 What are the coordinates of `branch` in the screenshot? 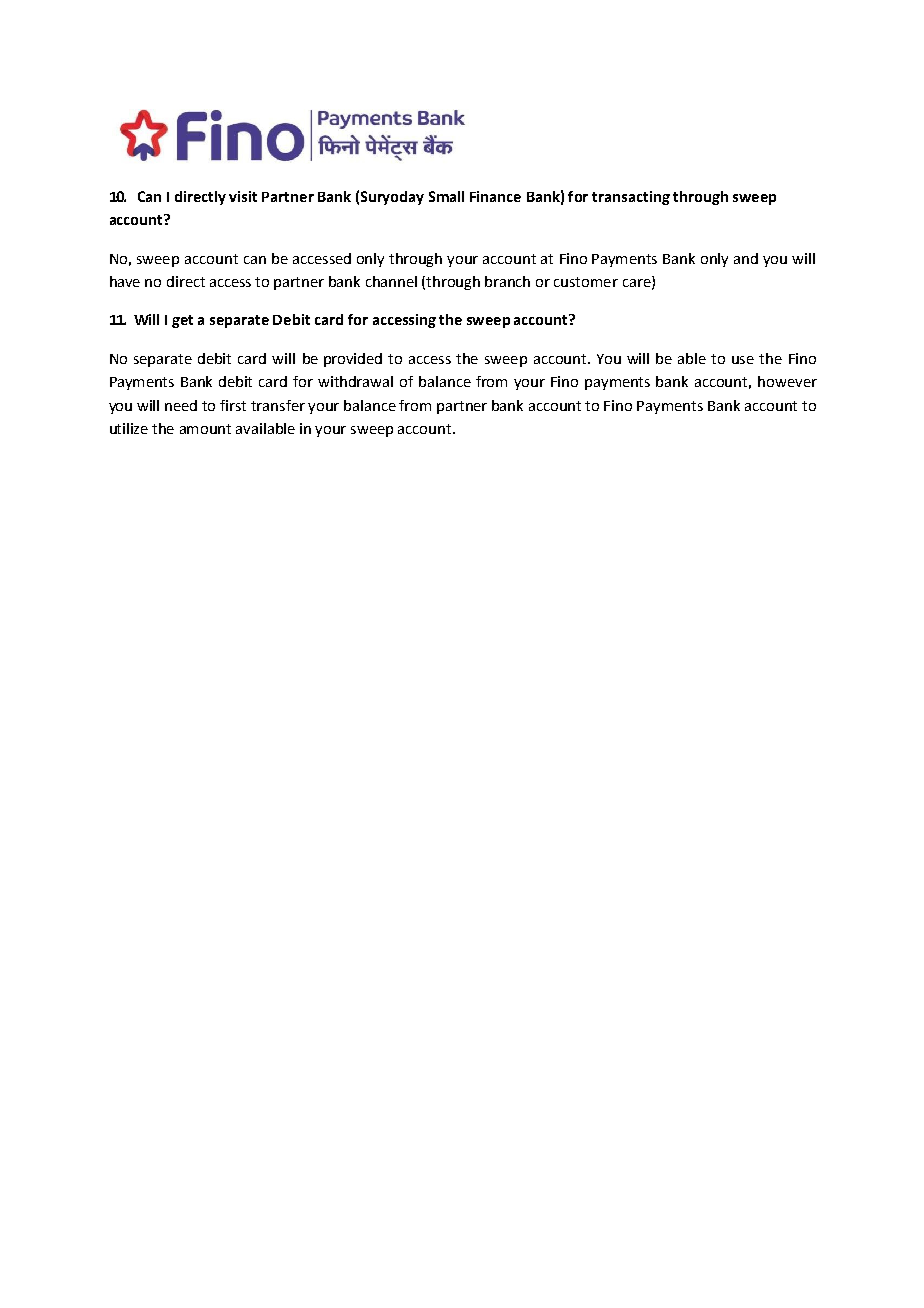 It's located at (507, 281).
